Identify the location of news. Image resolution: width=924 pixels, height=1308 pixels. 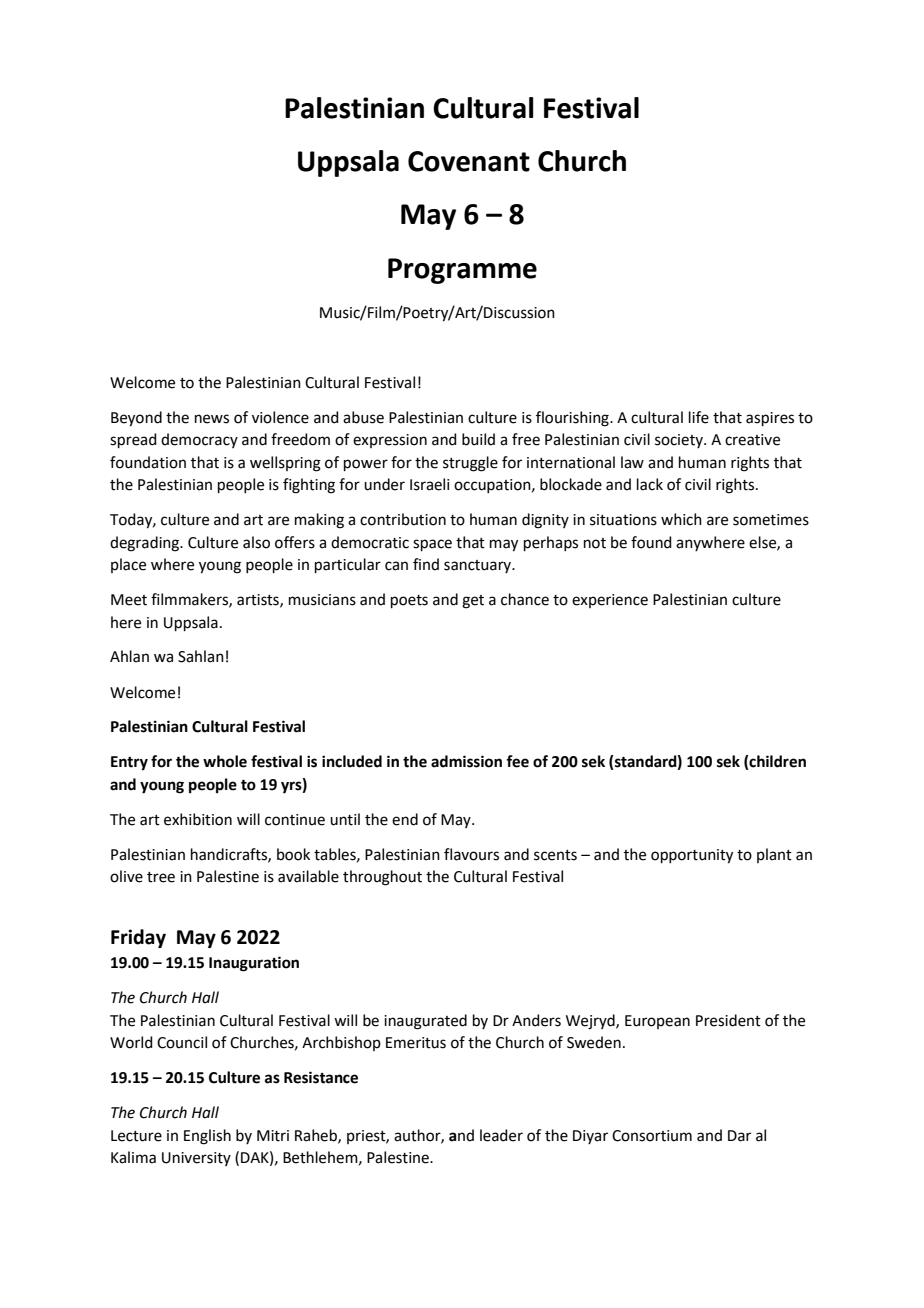
(212, 419).
